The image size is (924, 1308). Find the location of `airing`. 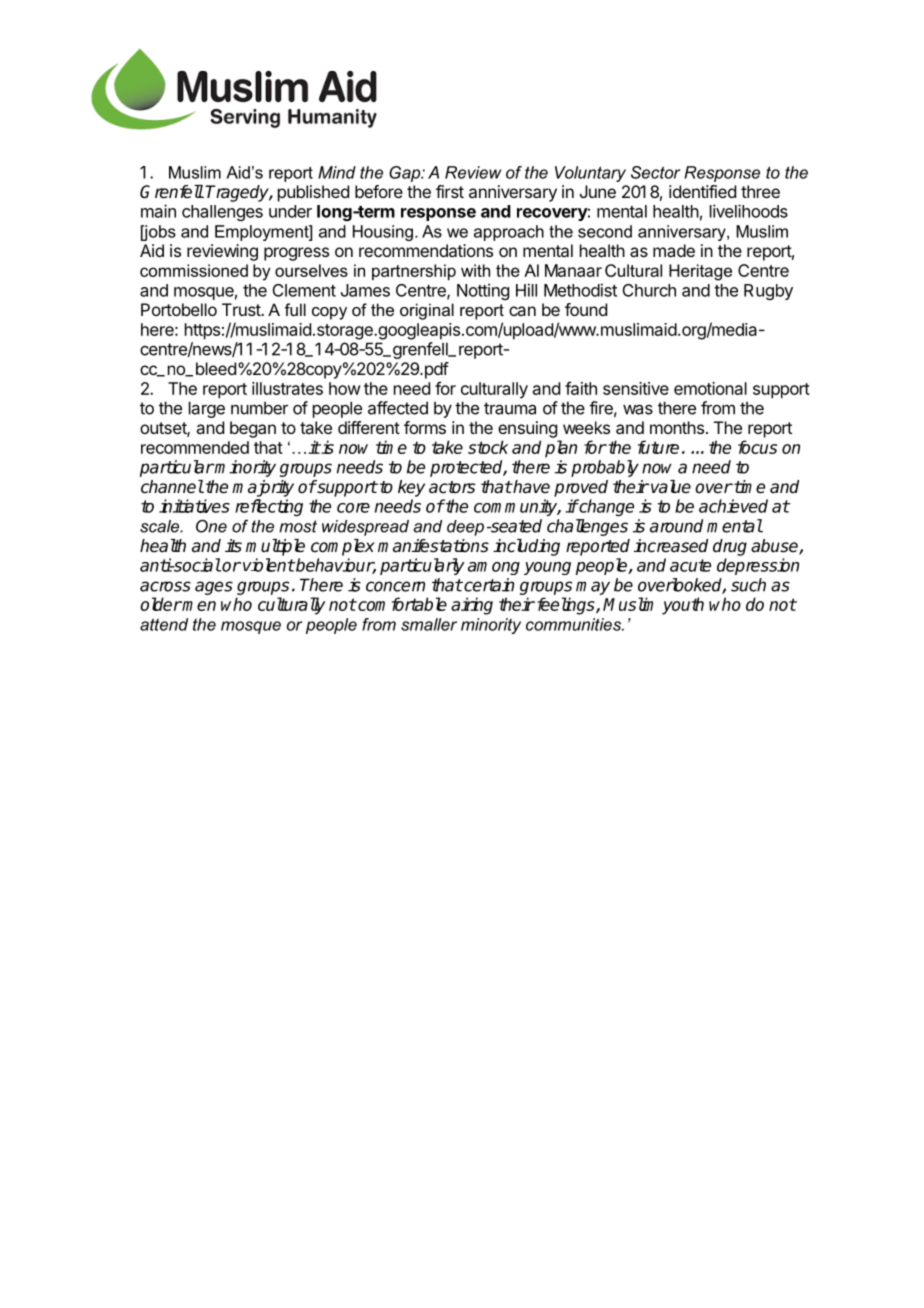

airing is located at coordinates (472, 606).
